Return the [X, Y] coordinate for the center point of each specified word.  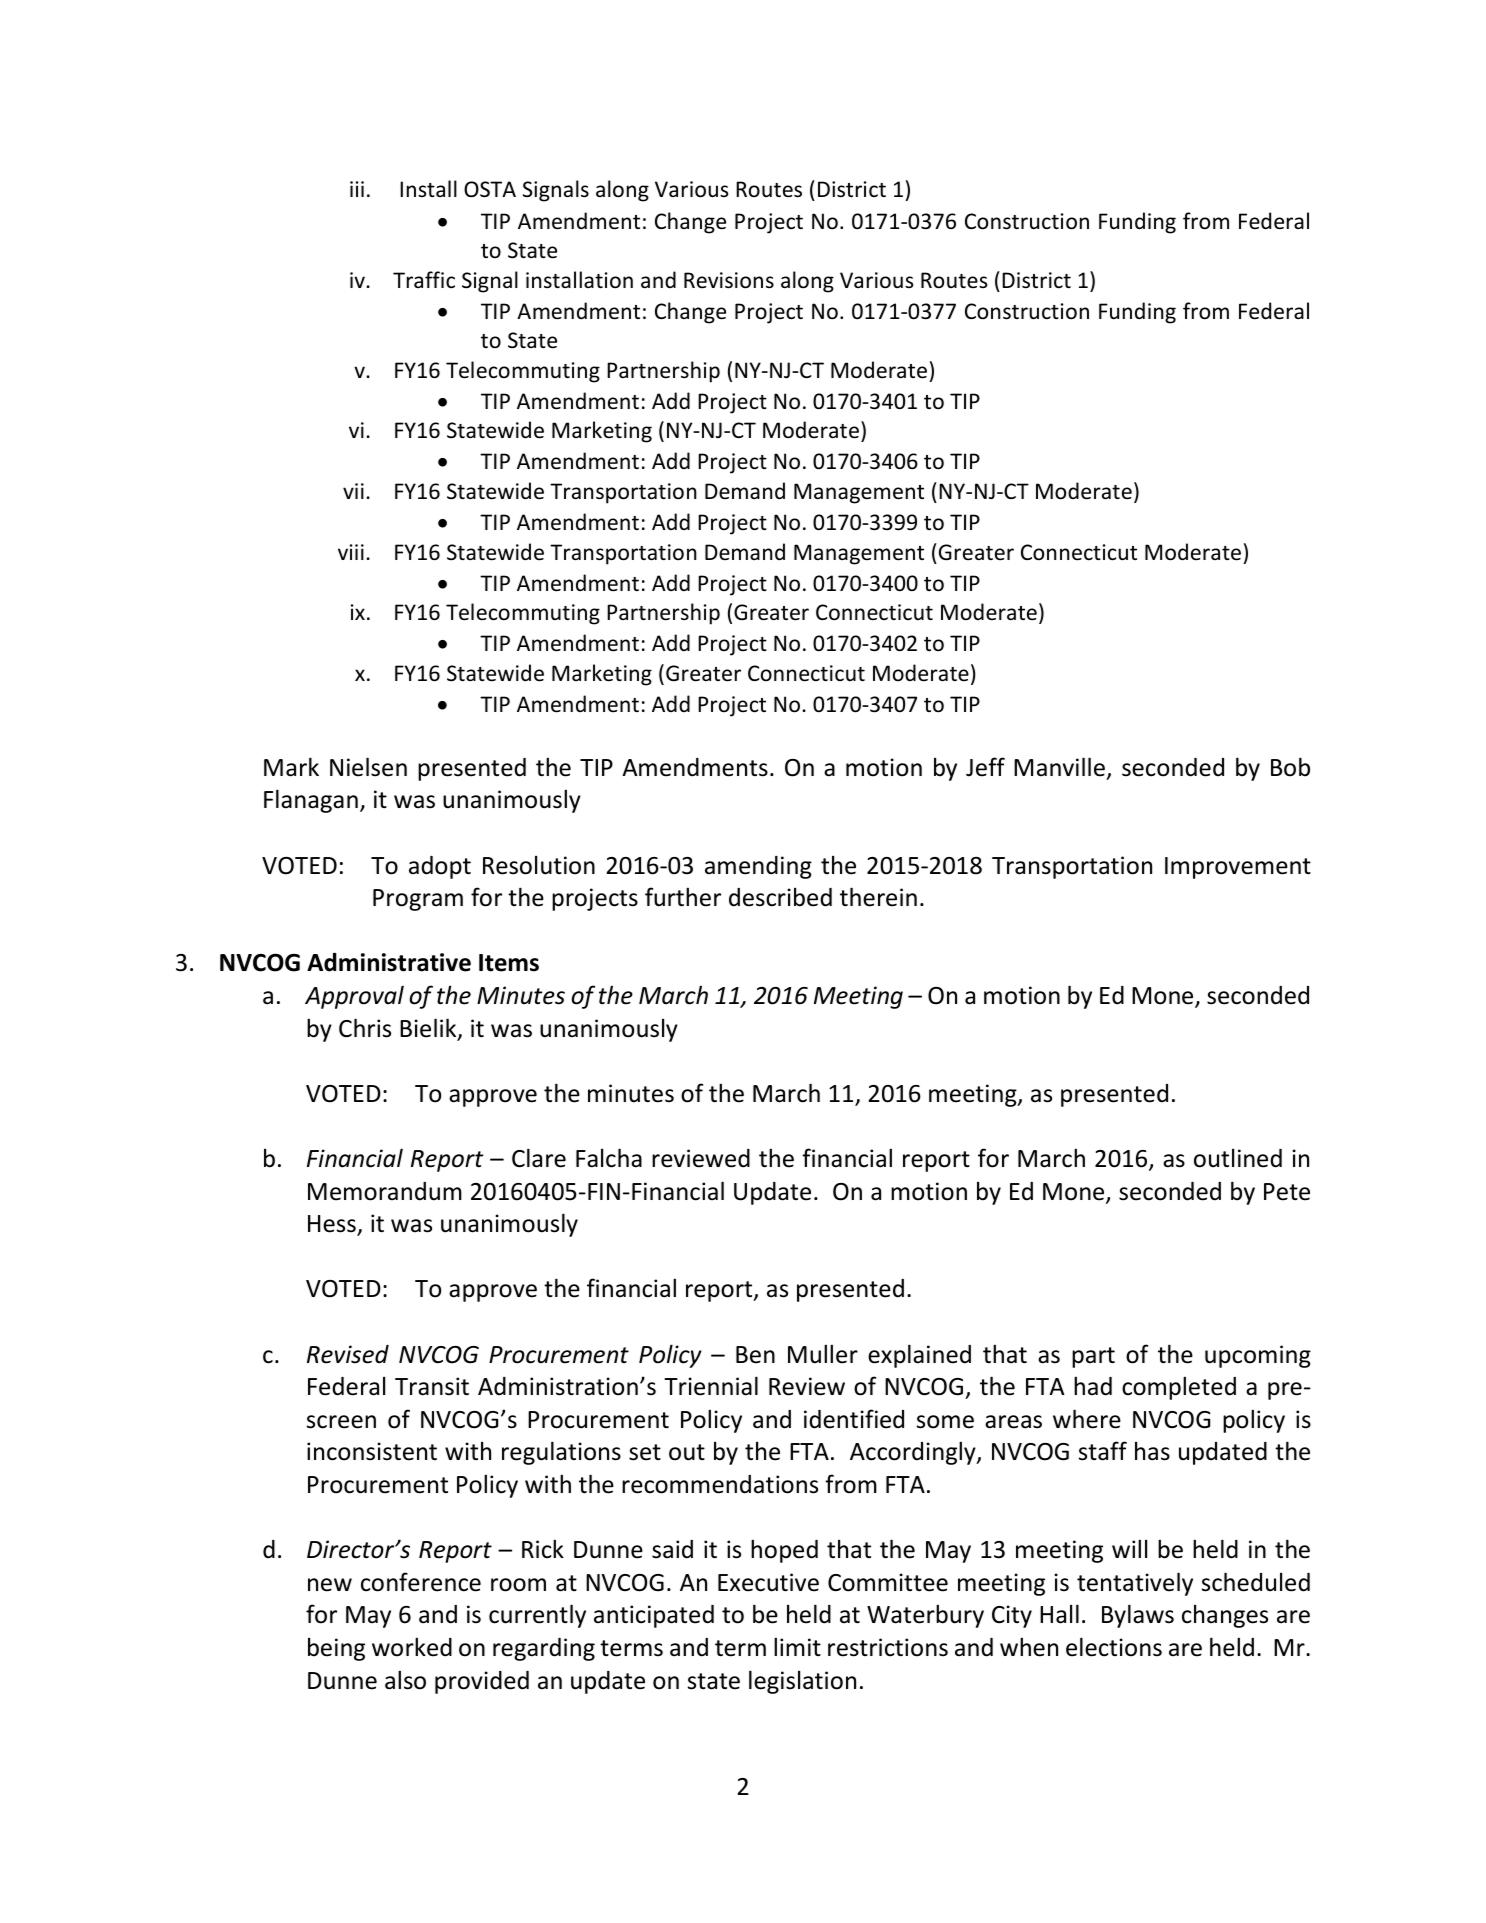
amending [758, 867]
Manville [1059, 767]
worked [412, 1647]
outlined [1238, 1158]
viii [351, 552]
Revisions [729, 280]
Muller [823, 1354]
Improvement [1238, 868]
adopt [440, 867]
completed [1179, 1388]
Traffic [424, 280]
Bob [1290, 767]
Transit [432, 1386]
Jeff [985, 767]
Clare [539, 1158]
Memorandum [385, 1191]
